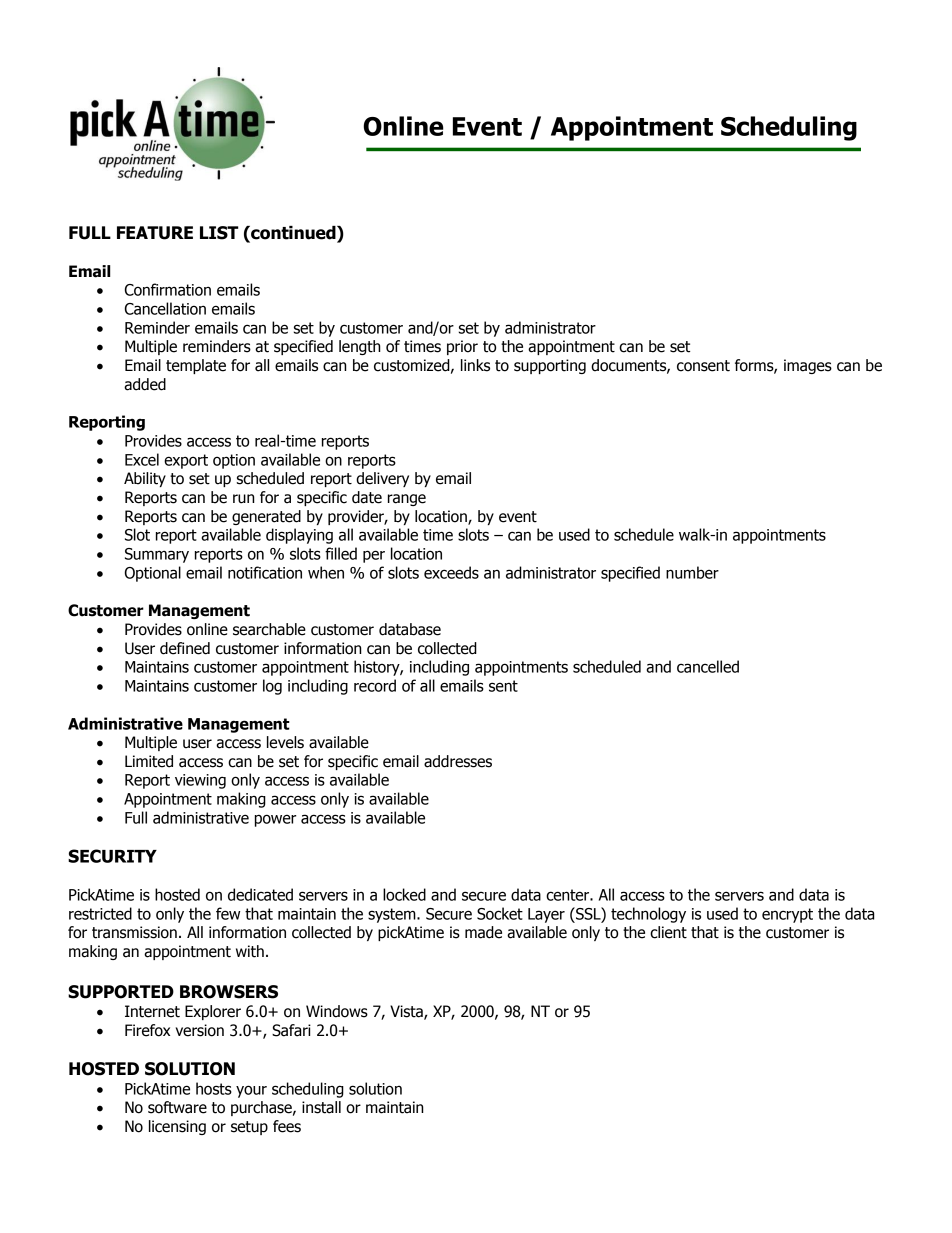  What do you see at coordinates (321, 1107) in the page?
I see `install` at bounding box center [321, 1107].
